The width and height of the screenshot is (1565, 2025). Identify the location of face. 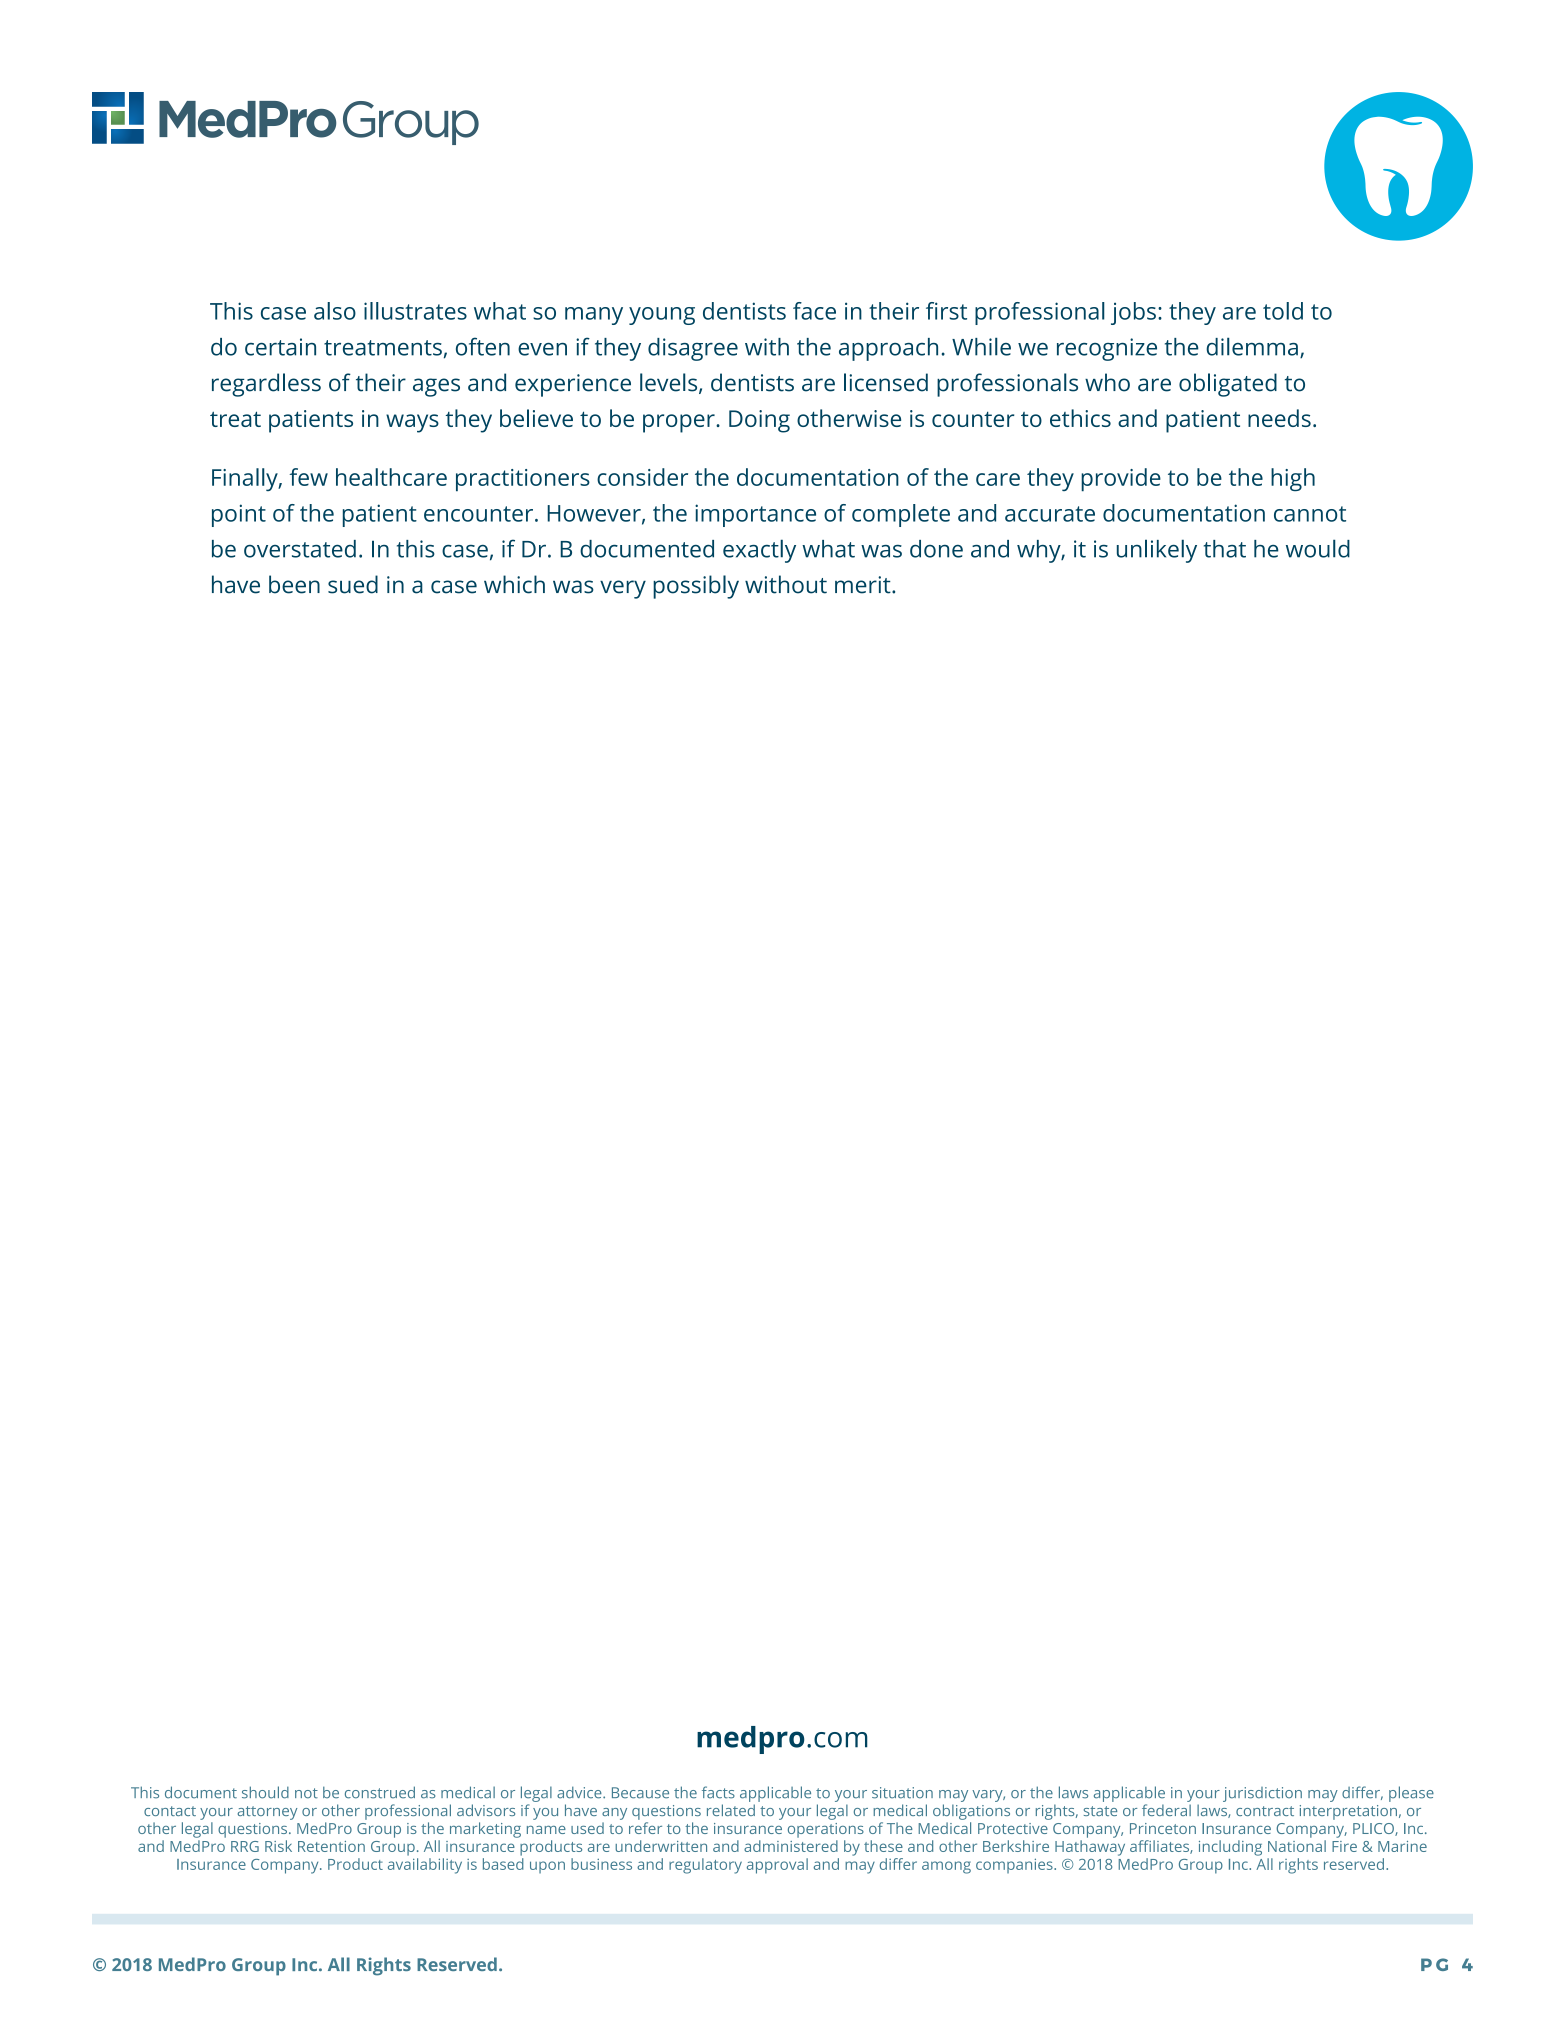
(814, 311).
